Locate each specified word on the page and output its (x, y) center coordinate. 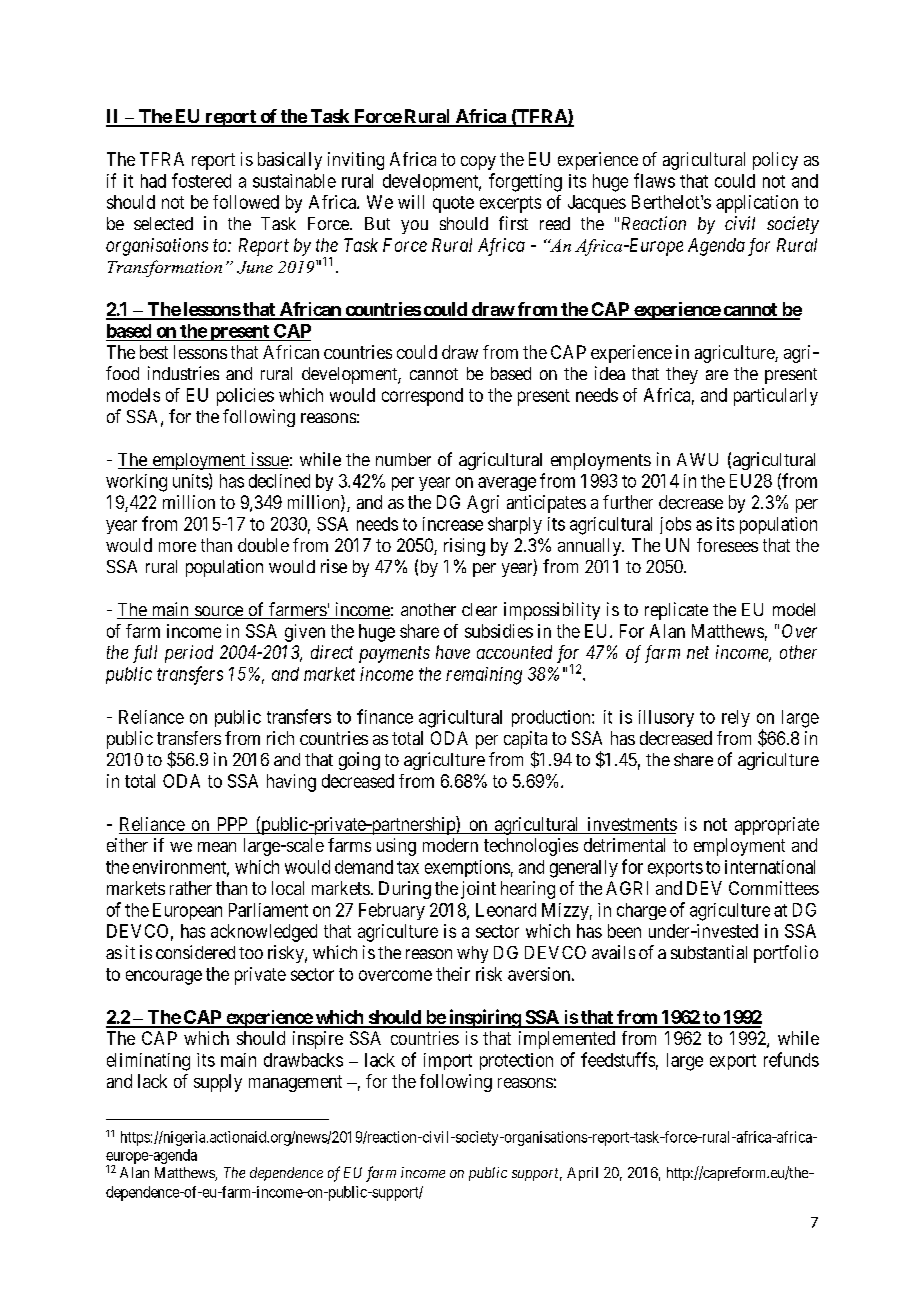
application (757, 204)
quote (453, 204)
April (582, 1174)
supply (218, 1083)
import (448, 1061)
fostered (201, 180)
